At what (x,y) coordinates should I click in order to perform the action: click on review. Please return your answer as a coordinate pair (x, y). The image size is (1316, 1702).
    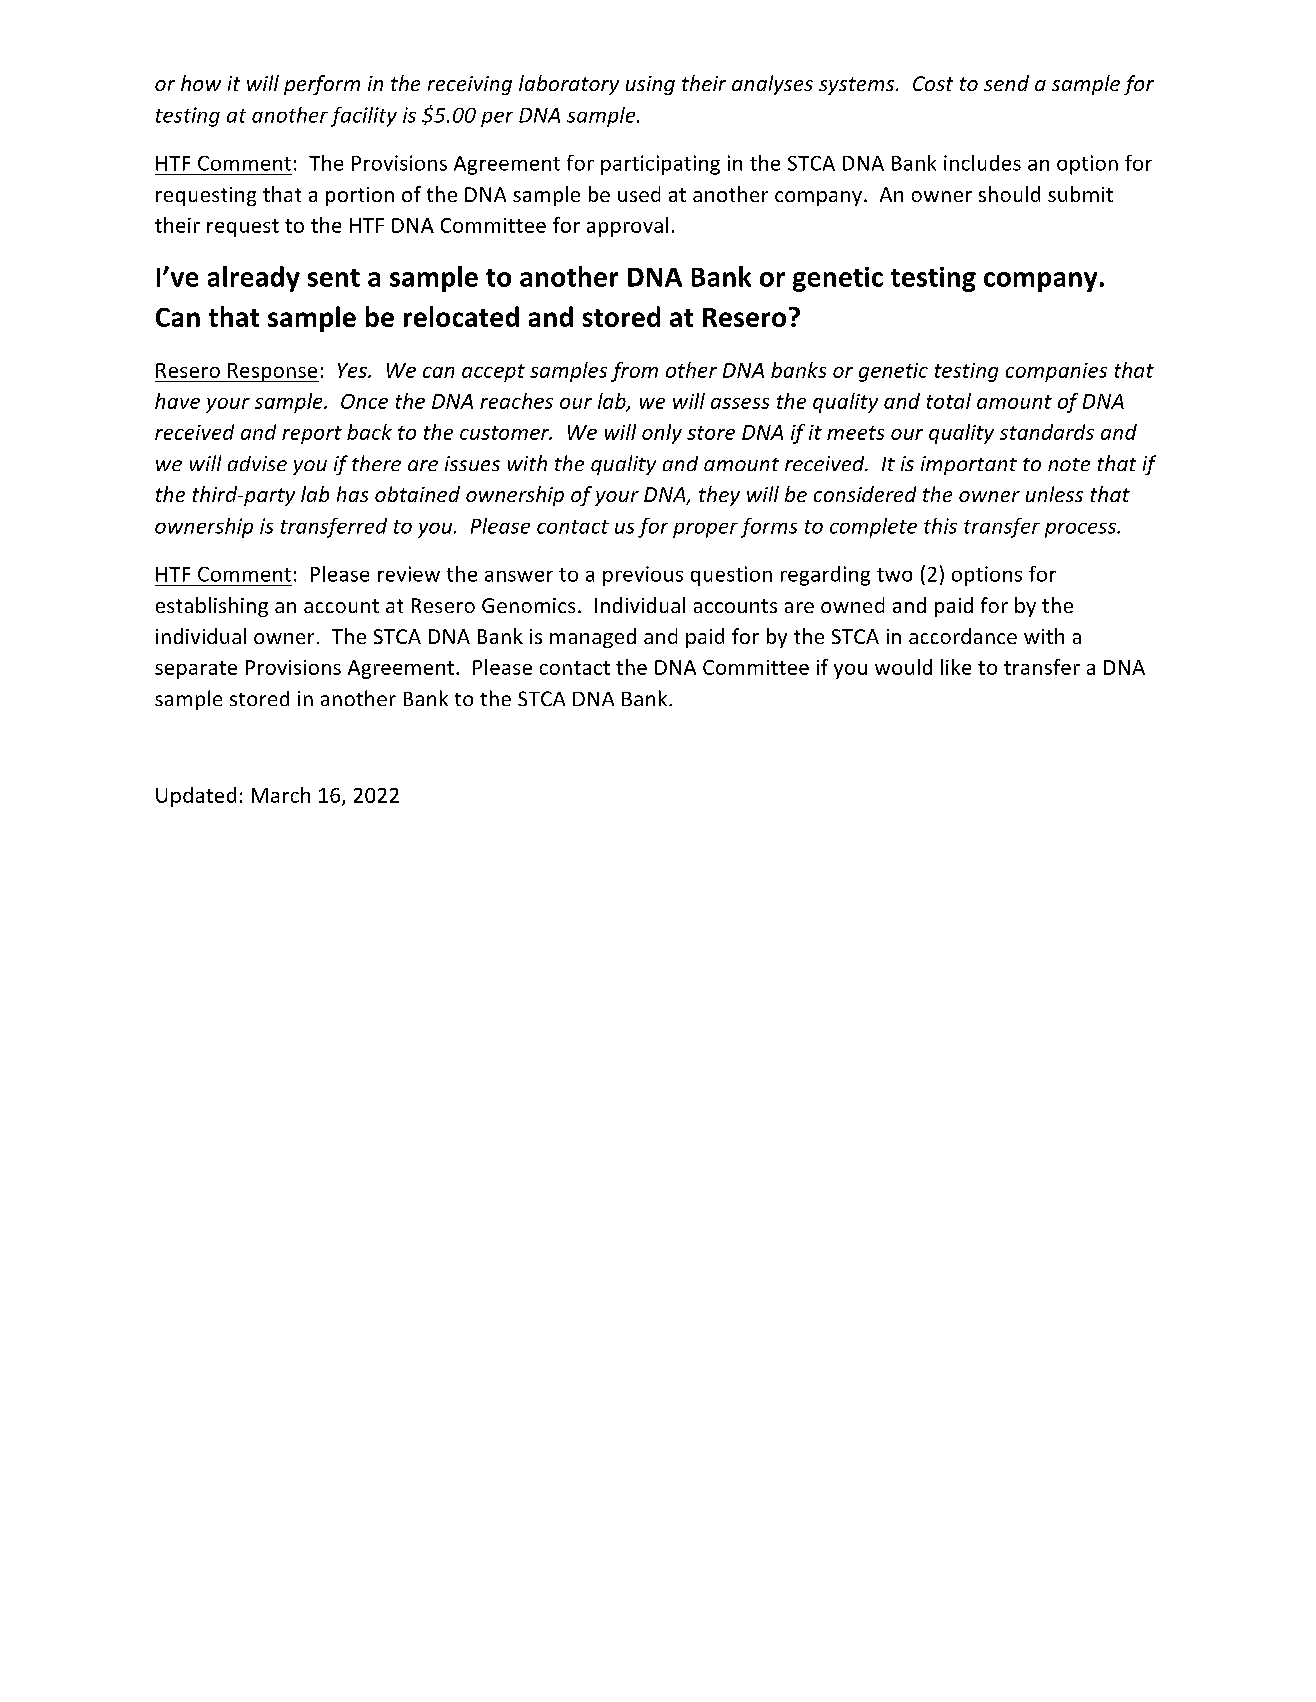
    Looking at the image, I should click on (409, 574).
